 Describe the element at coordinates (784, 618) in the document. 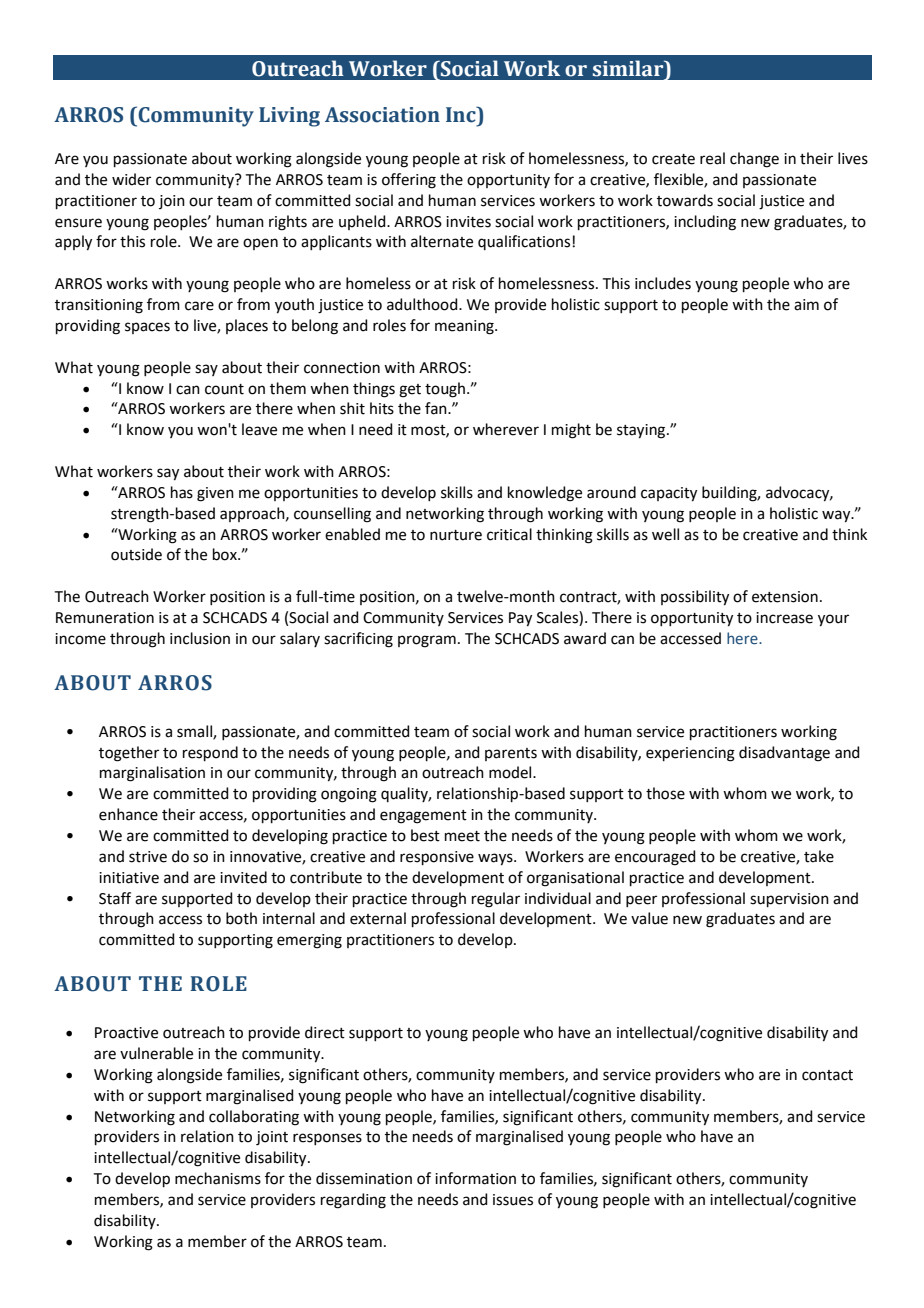

I see `increase` at that location.
